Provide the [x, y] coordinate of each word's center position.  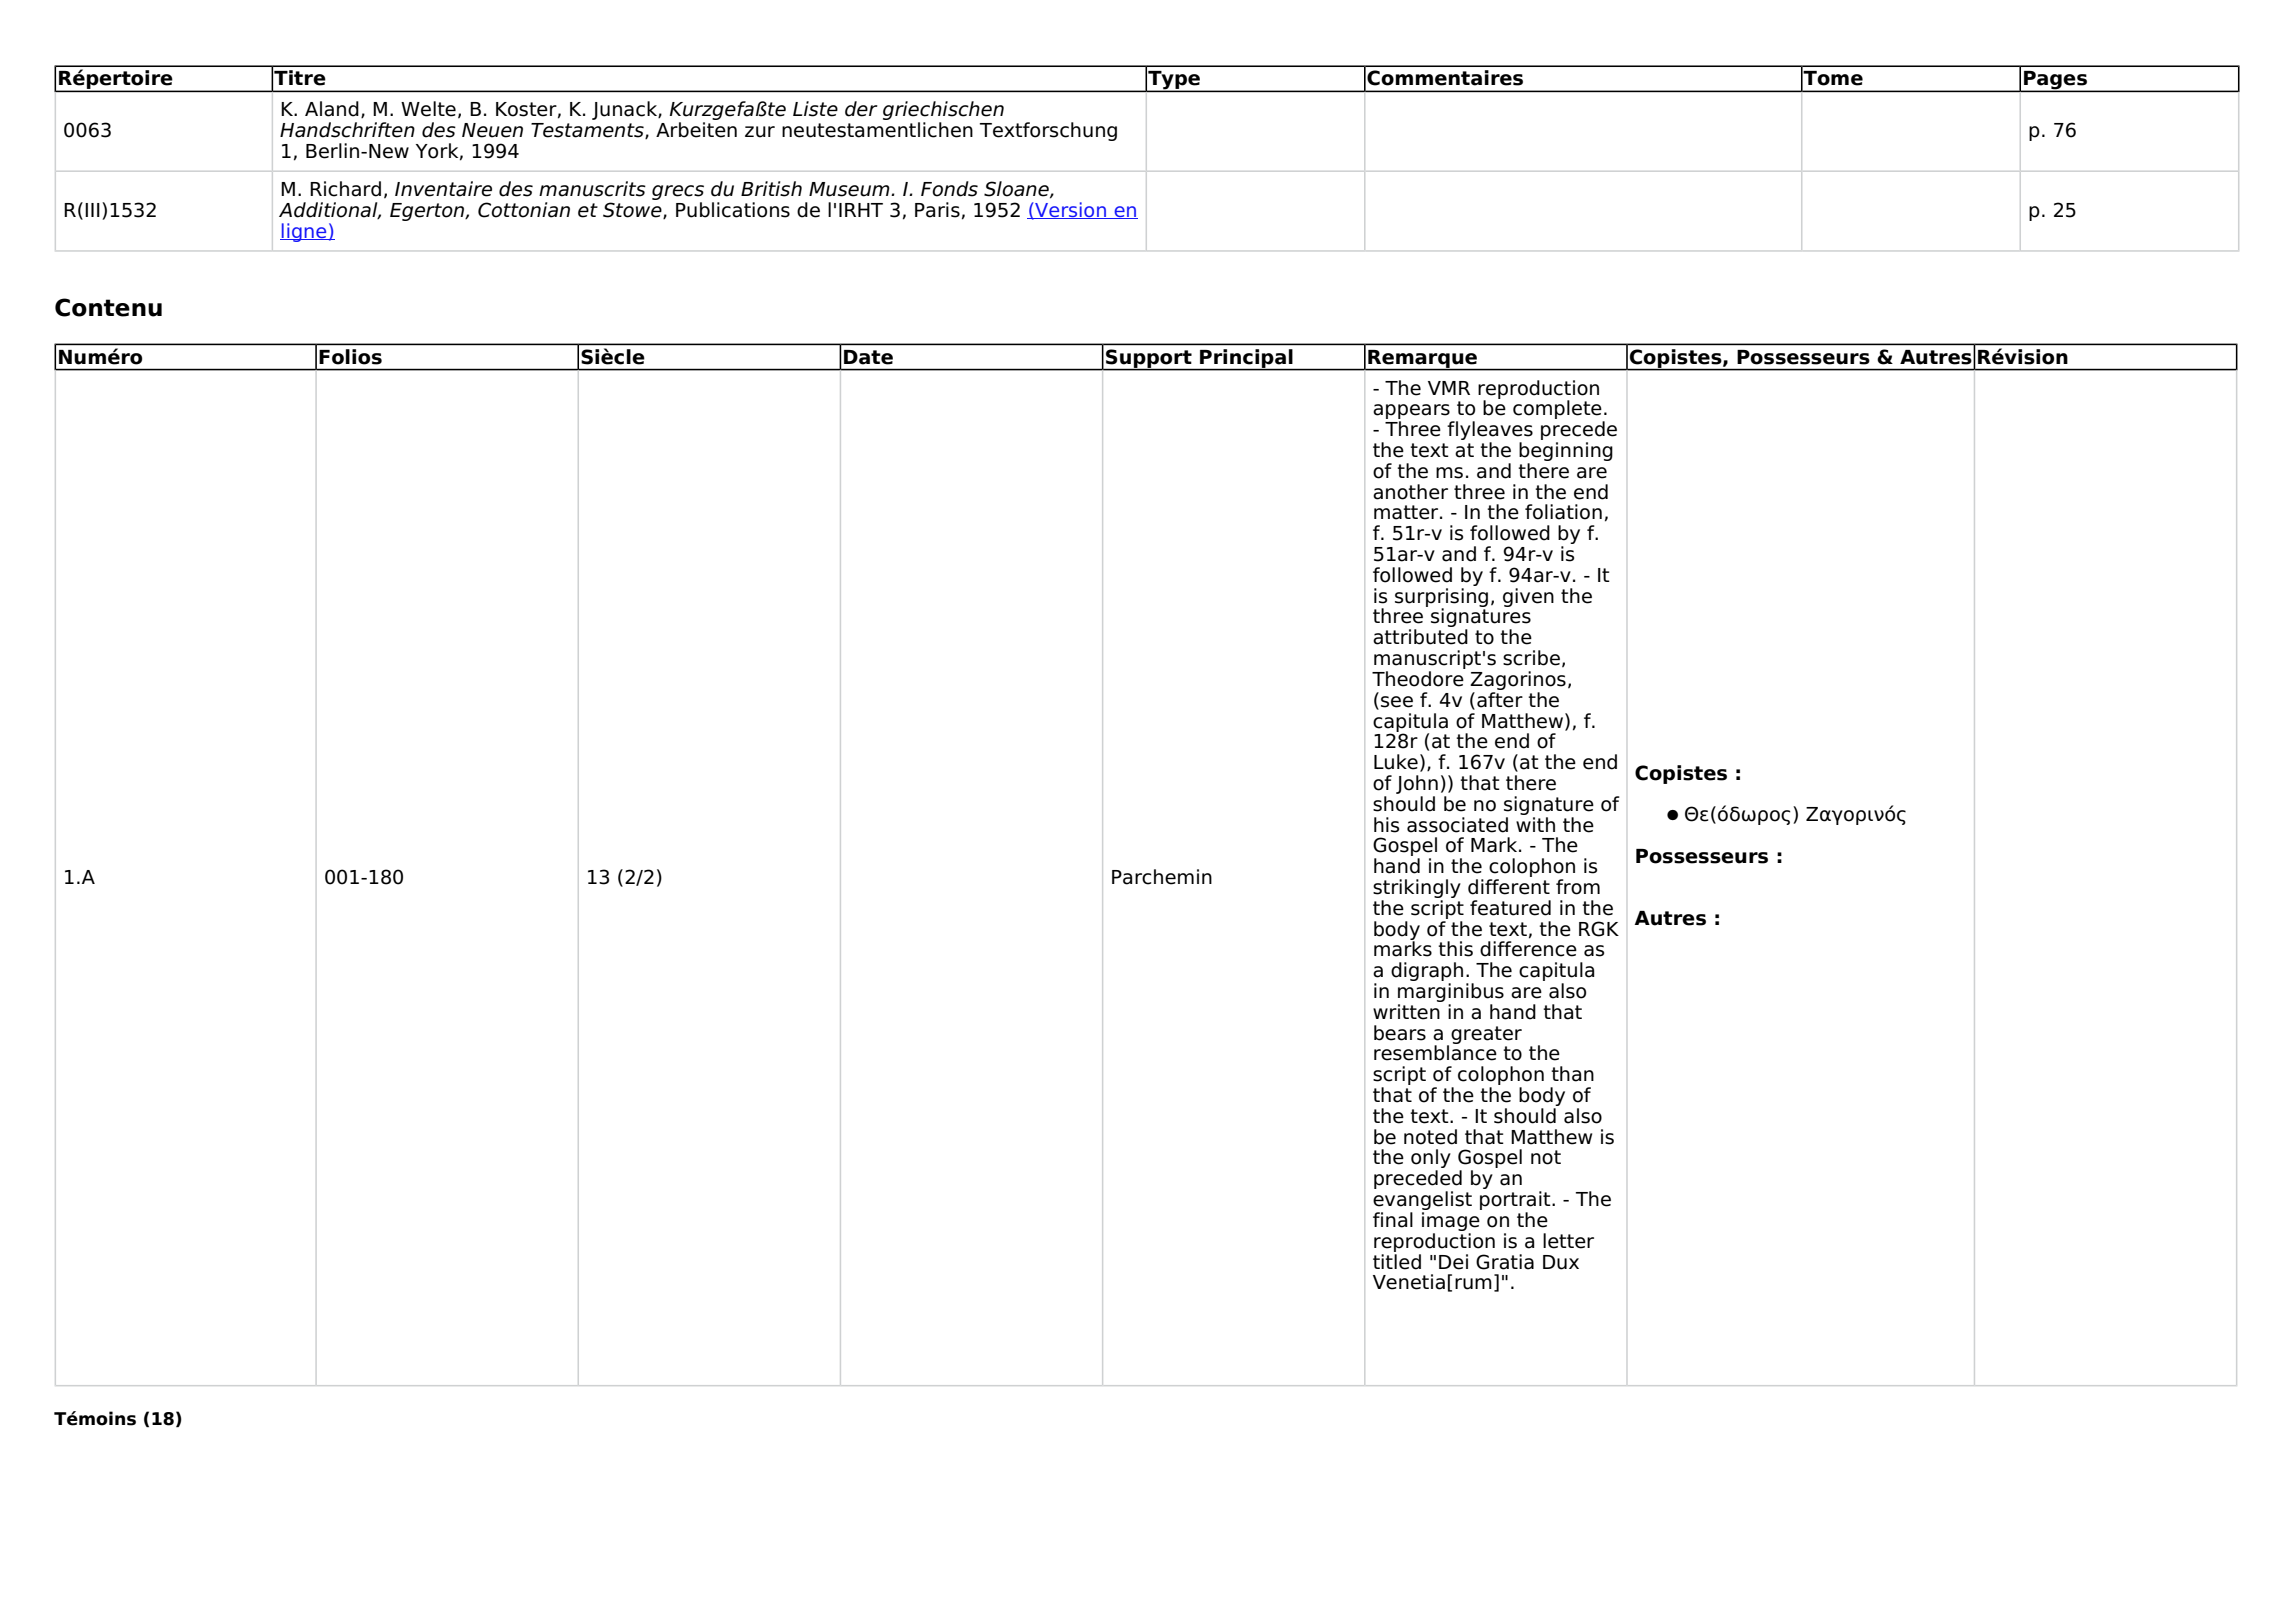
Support [1149, 359]
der [861, 109]
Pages [2055, 81]
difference [1528, 949]
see [1397, 702]
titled [1397, 1260]
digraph [1427, 973]
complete [1558, 411]
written [1407, 1010]
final [1393, 1220]
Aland [332, 109]
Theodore [1418, 679]
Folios [350, 357]
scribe [1531, 658]
